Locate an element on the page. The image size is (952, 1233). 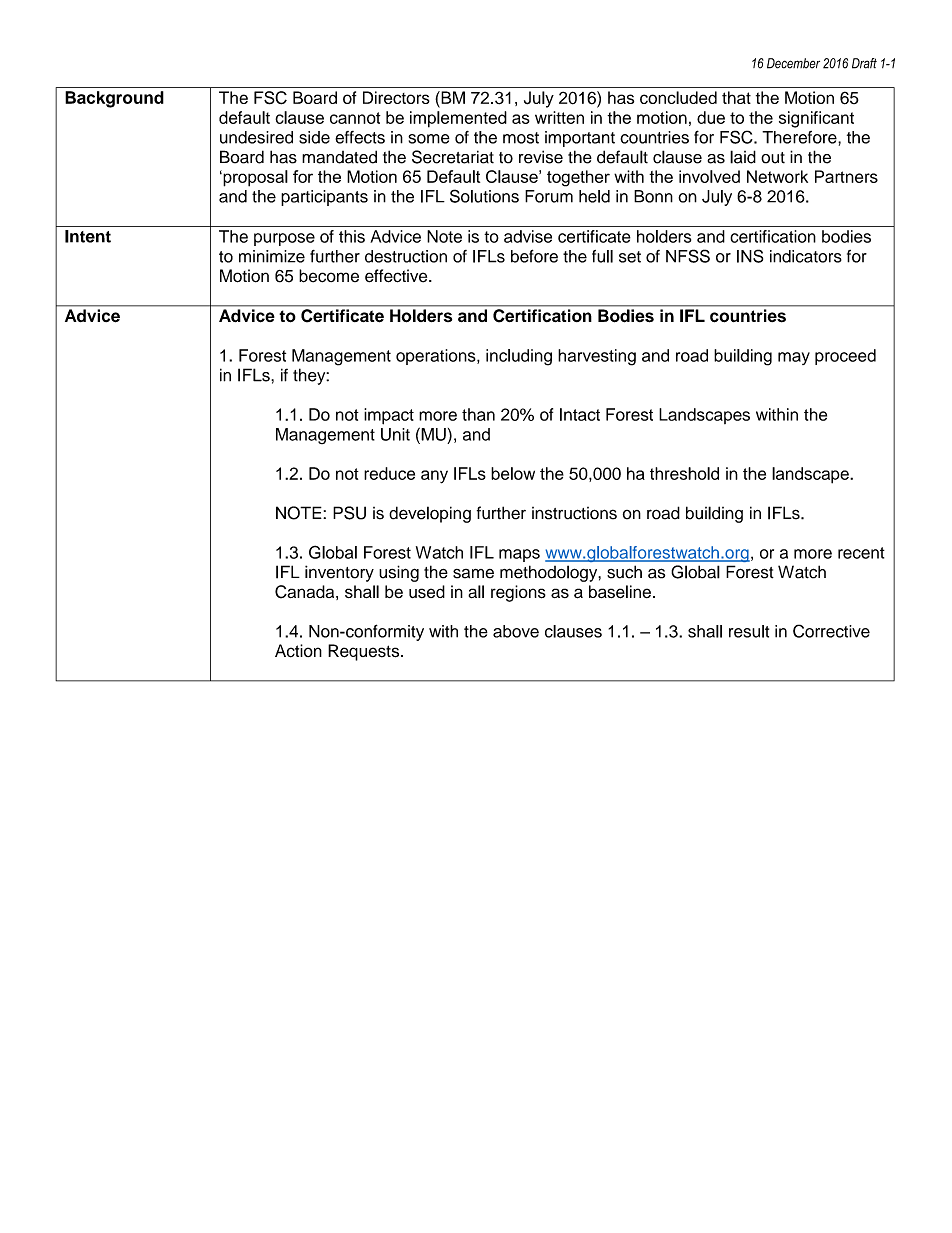
December is located at coordinates (793, 63).
